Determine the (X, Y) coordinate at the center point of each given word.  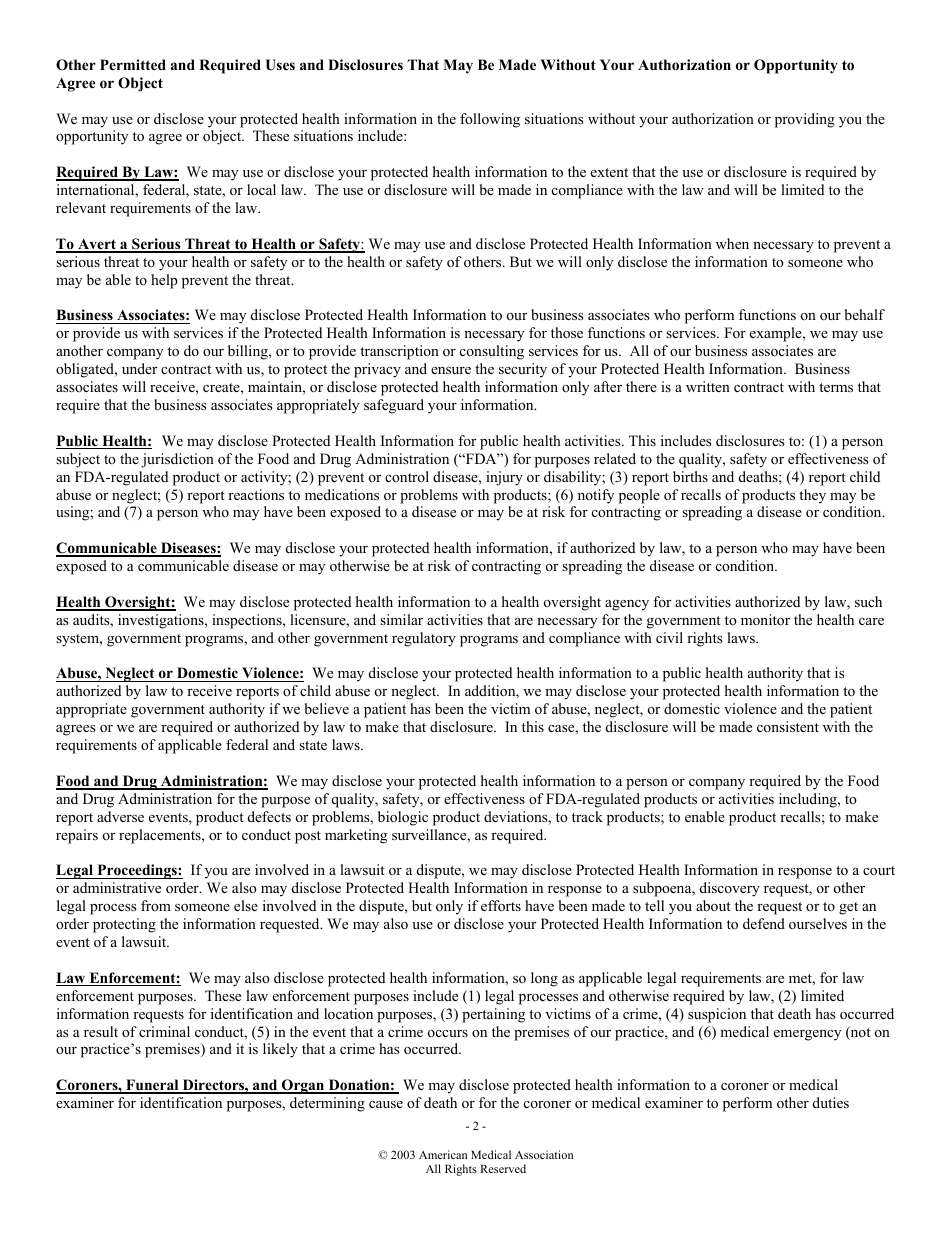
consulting (492, 352)
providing (805, 120)
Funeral (152, 1086)
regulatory (424, 639)
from (156, 905)
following (490, 120)
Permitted (133, 64)
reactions (256, 494)
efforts (501, 905)
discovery (730, 889)
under (139, 368)
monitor (765, 619)
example (777, 334)
